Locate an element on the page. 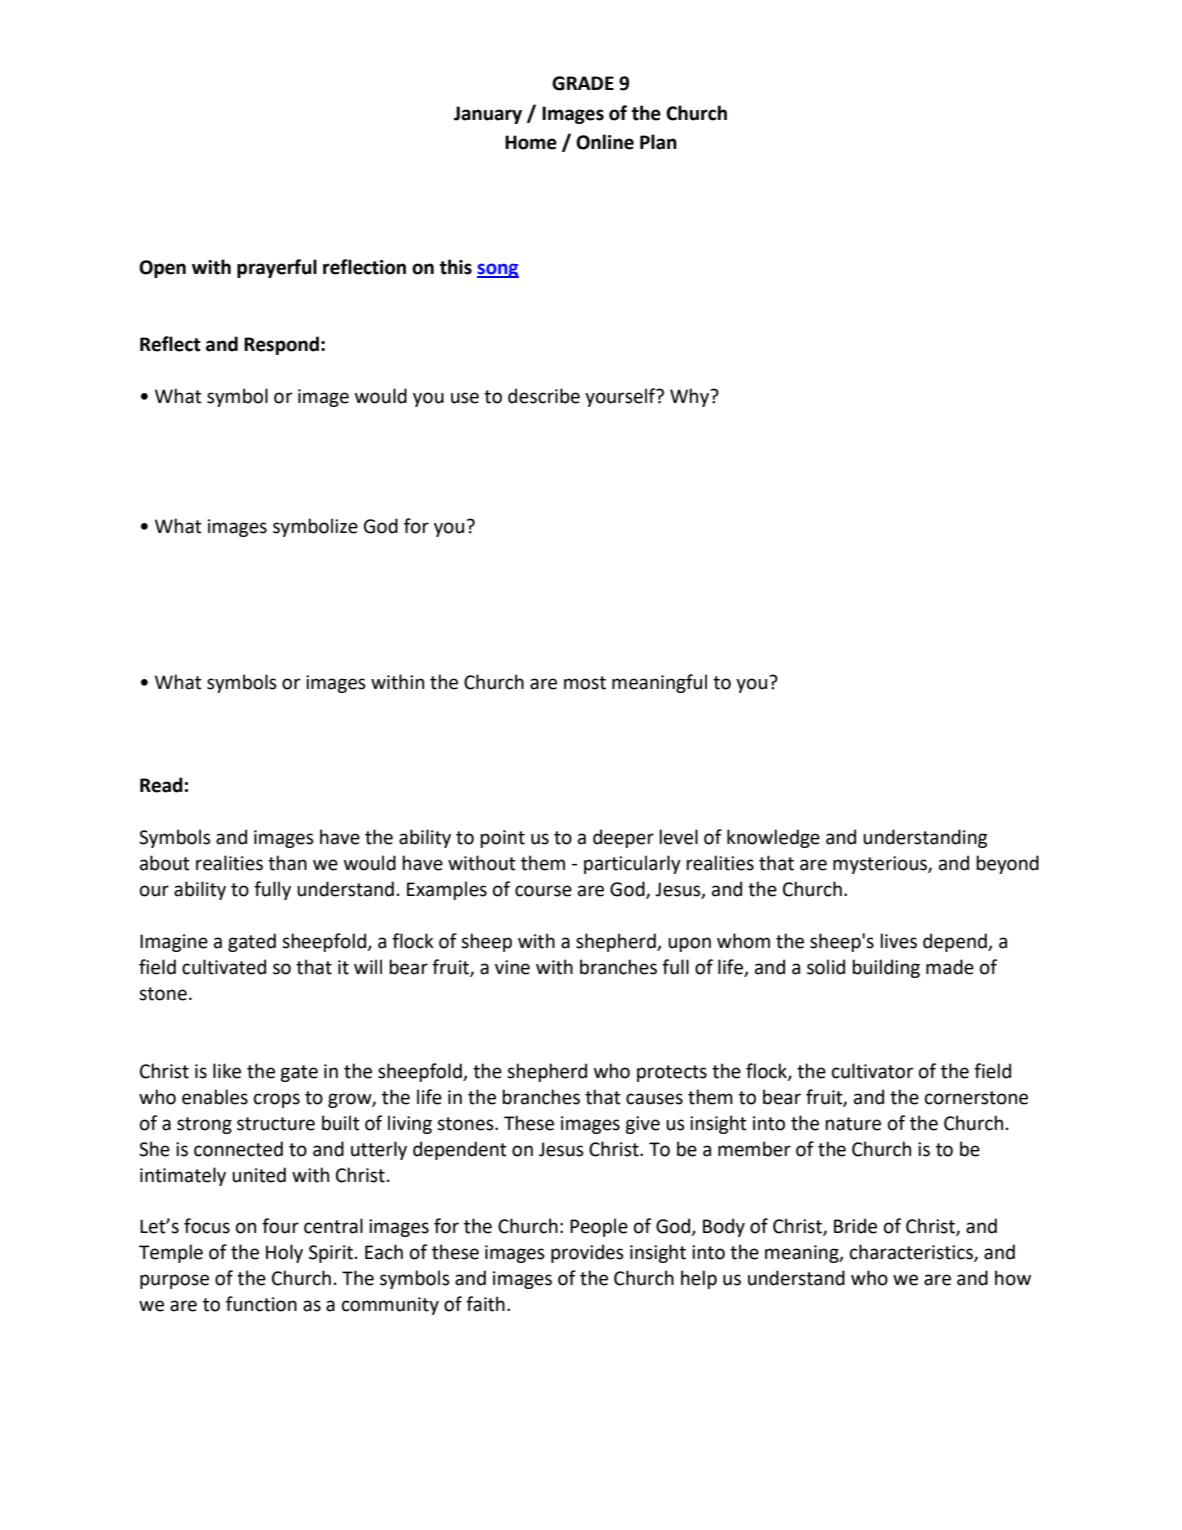 This image has width=1182, height=1530. Plan is located at coordinates (658, 142).
